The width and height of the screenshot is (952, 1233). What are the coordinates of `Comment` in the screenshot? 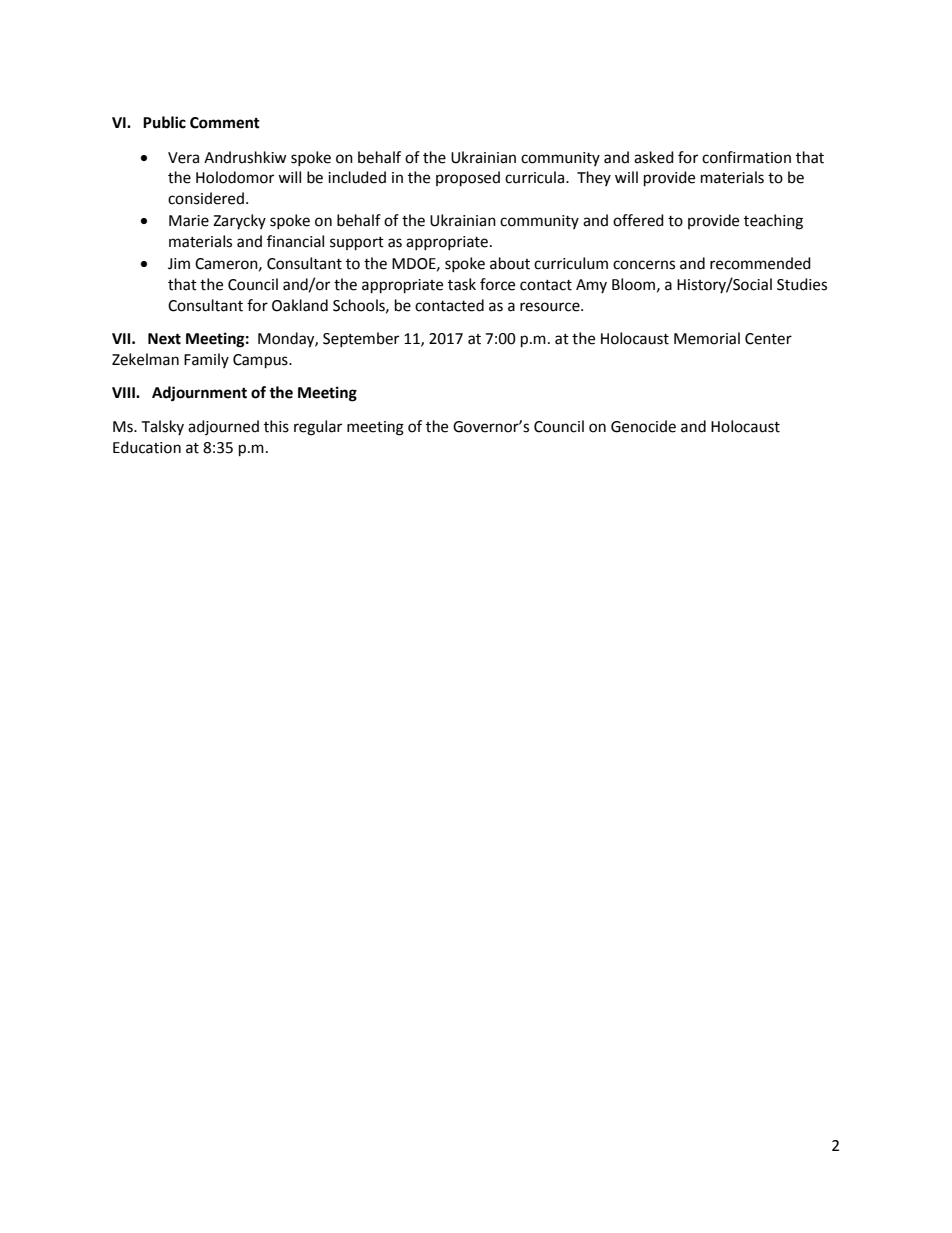 It's located at (225, 123).
